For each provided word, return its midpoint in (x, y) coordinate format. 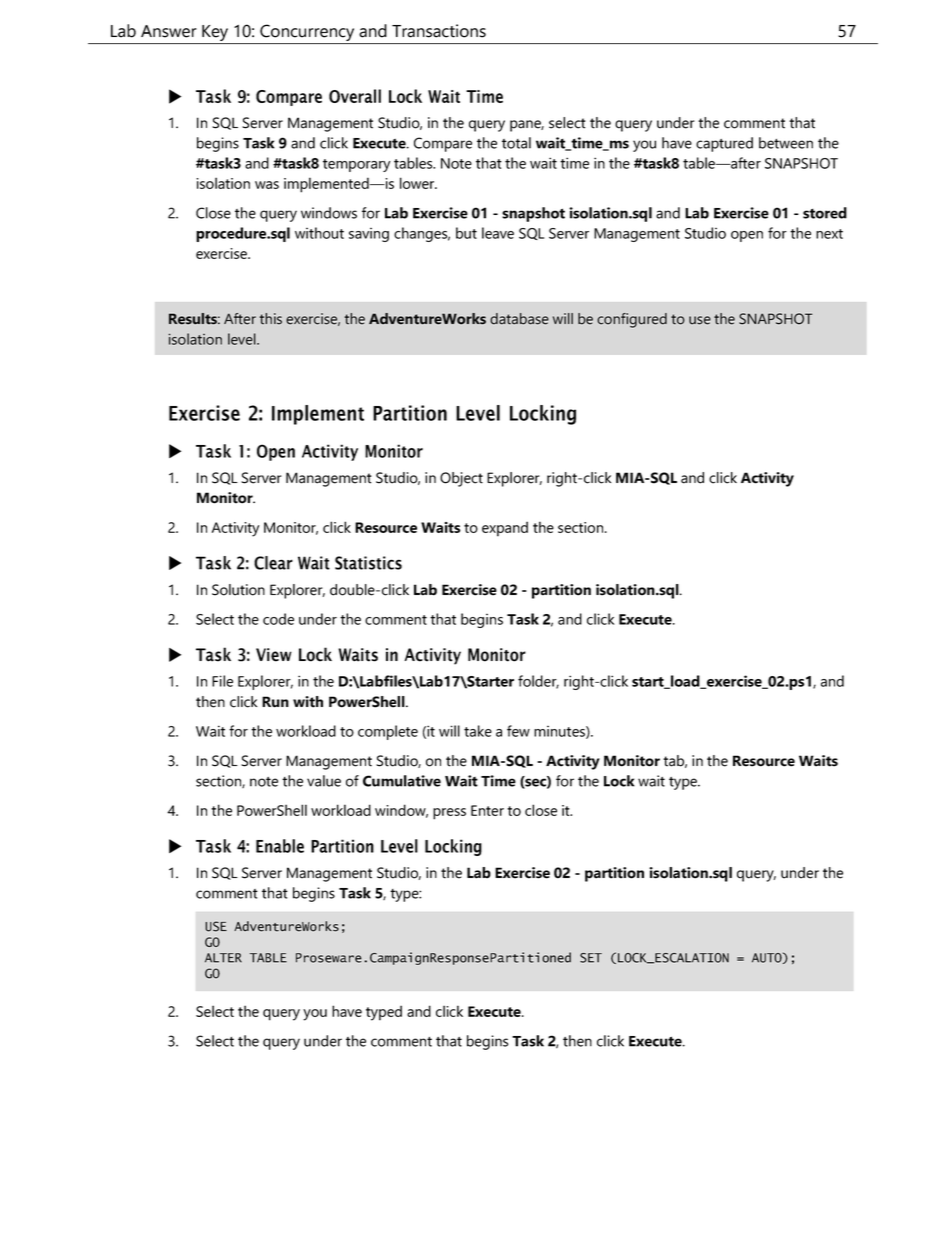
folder (538, 682)
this (271, 319)
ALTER (223, 958)
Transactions (439, 31)
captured (724, 144)
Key (215, 34)
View (274, 655)
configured (632, 320)
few (518, 731)
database (519, 319)
